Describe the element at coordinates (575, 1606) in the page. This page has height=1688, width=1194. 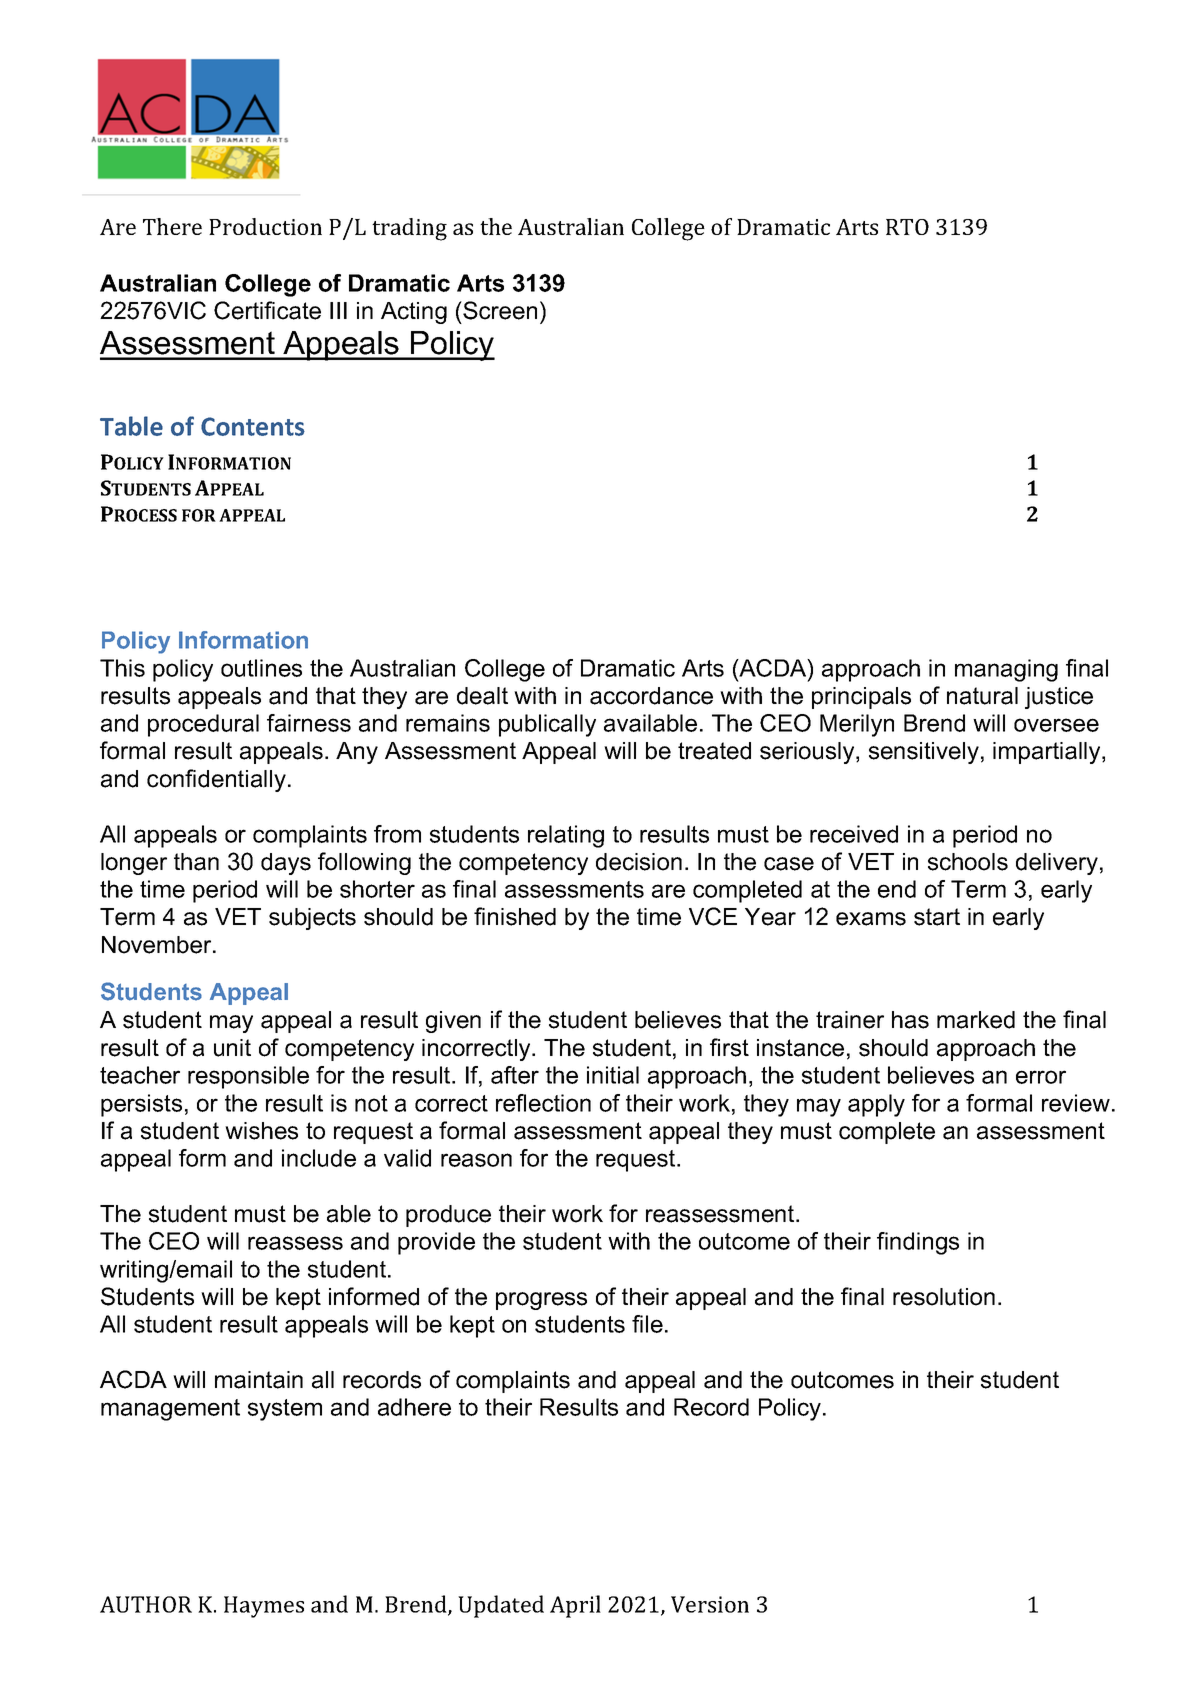
I see `April` at that location.
